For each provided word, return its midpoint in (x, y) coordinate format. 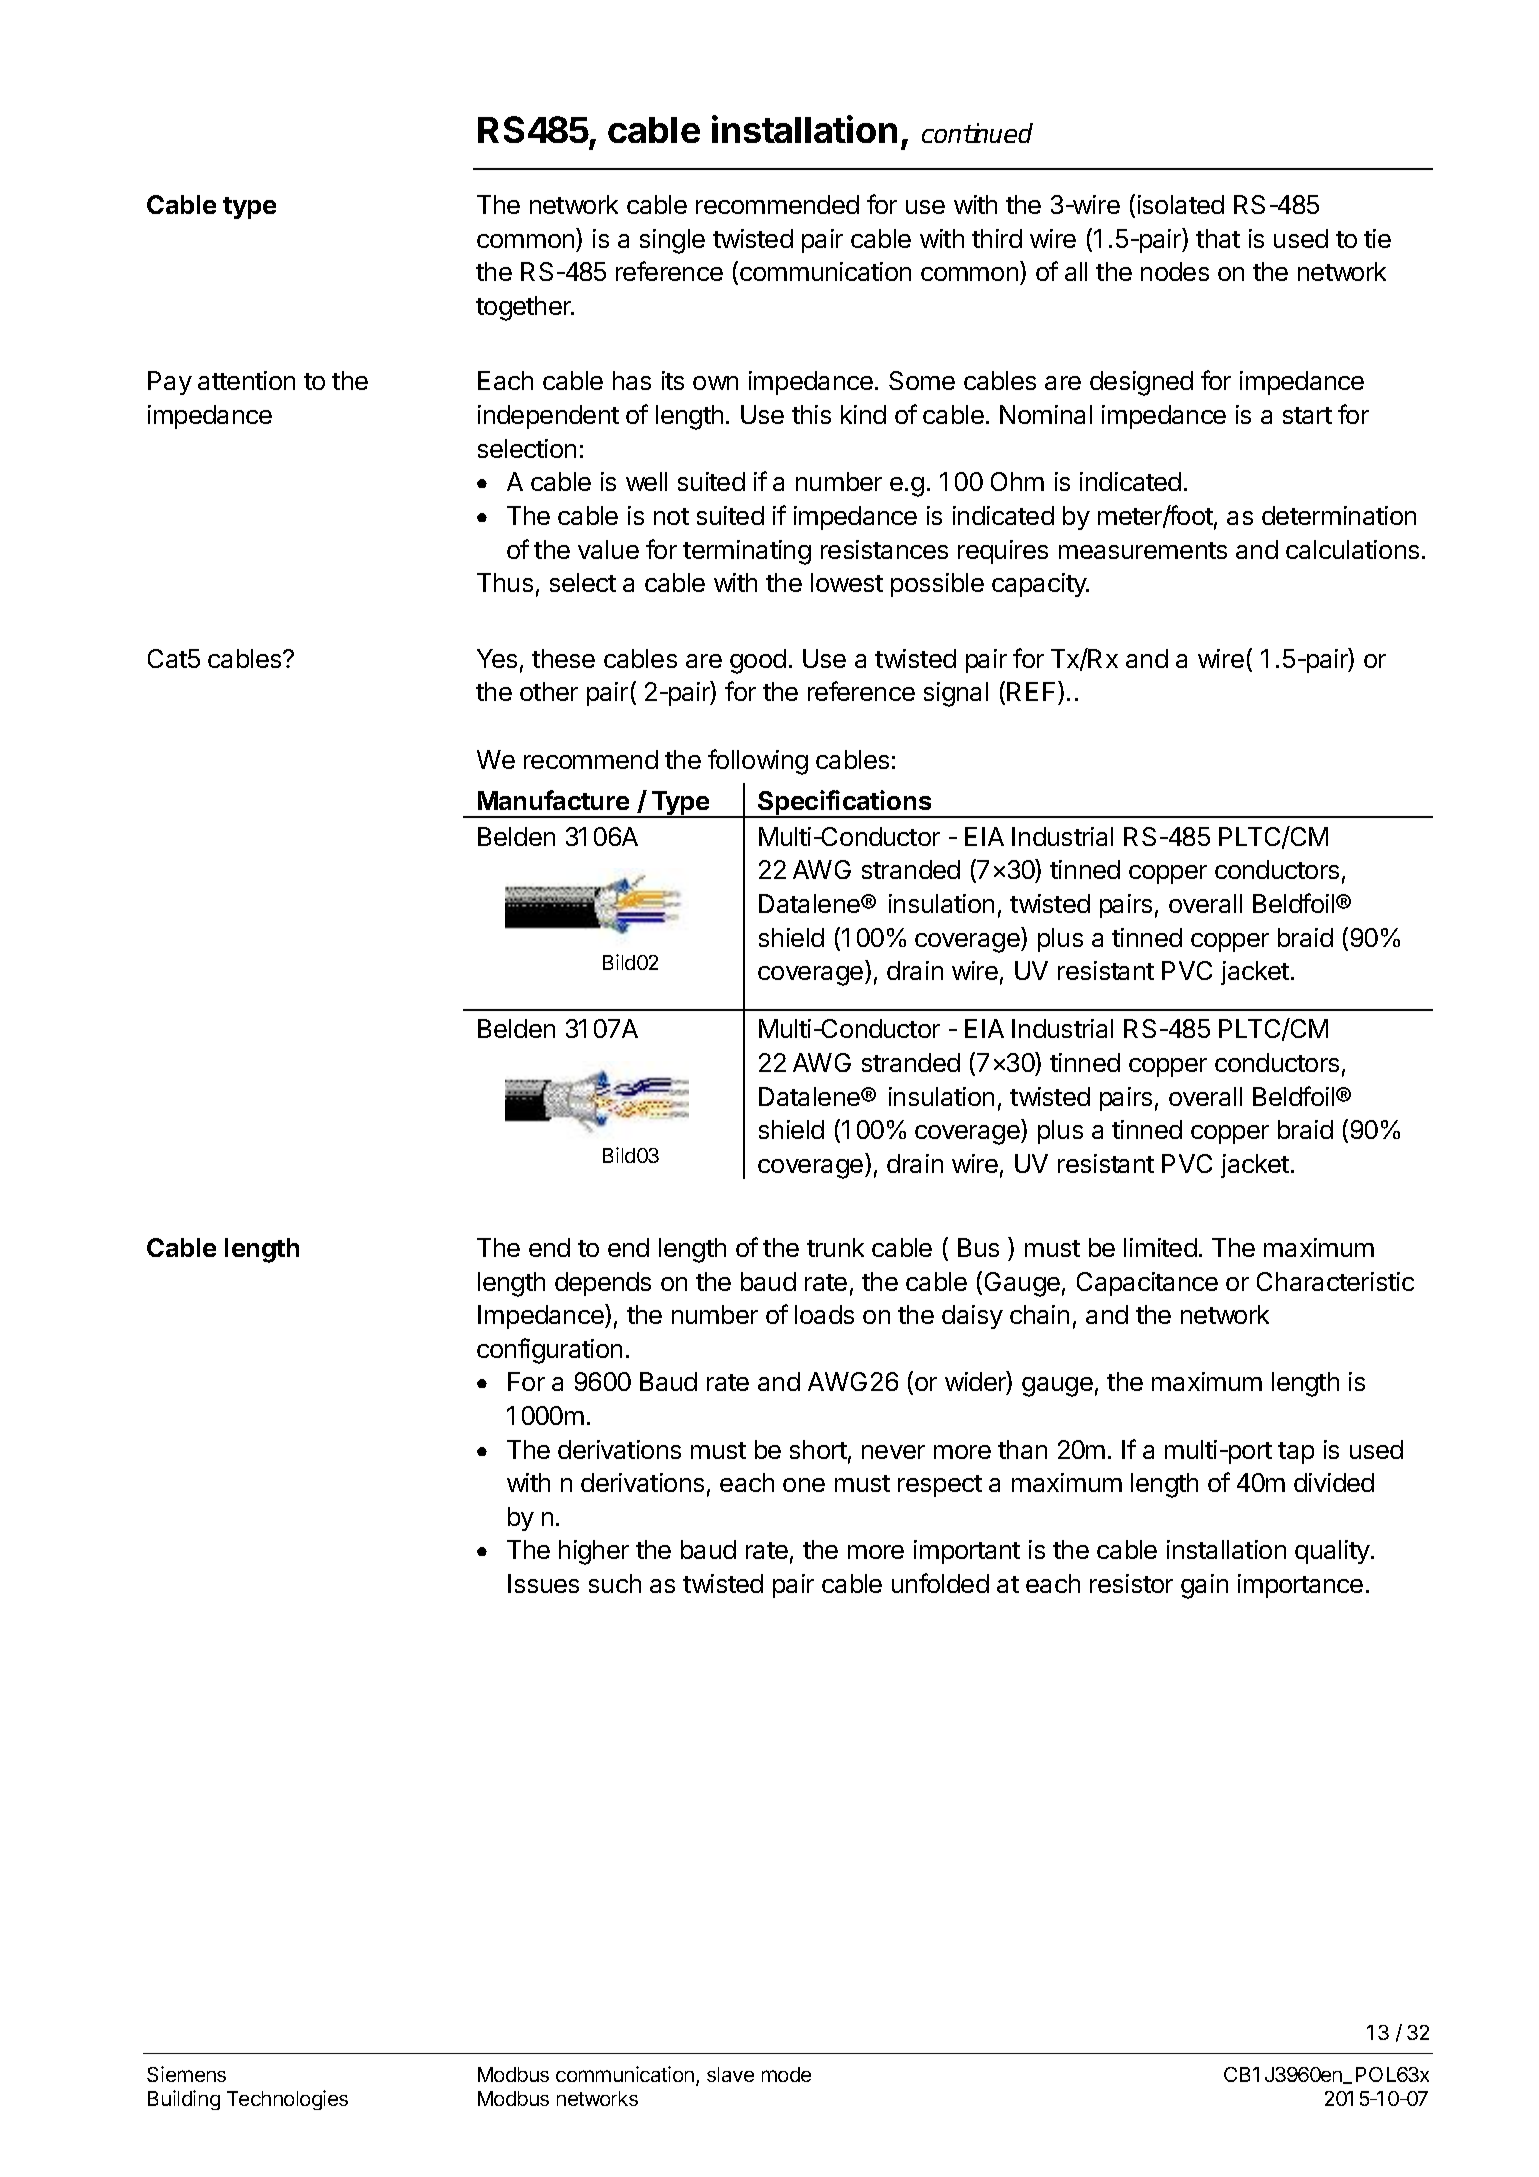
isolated (1181, 204)
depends (603, 1284)
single (672, 241)
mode (786, 2074)
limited (1160, 1247)
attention (246, 380)
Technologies (287, 2100)
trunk (835, 1247)
